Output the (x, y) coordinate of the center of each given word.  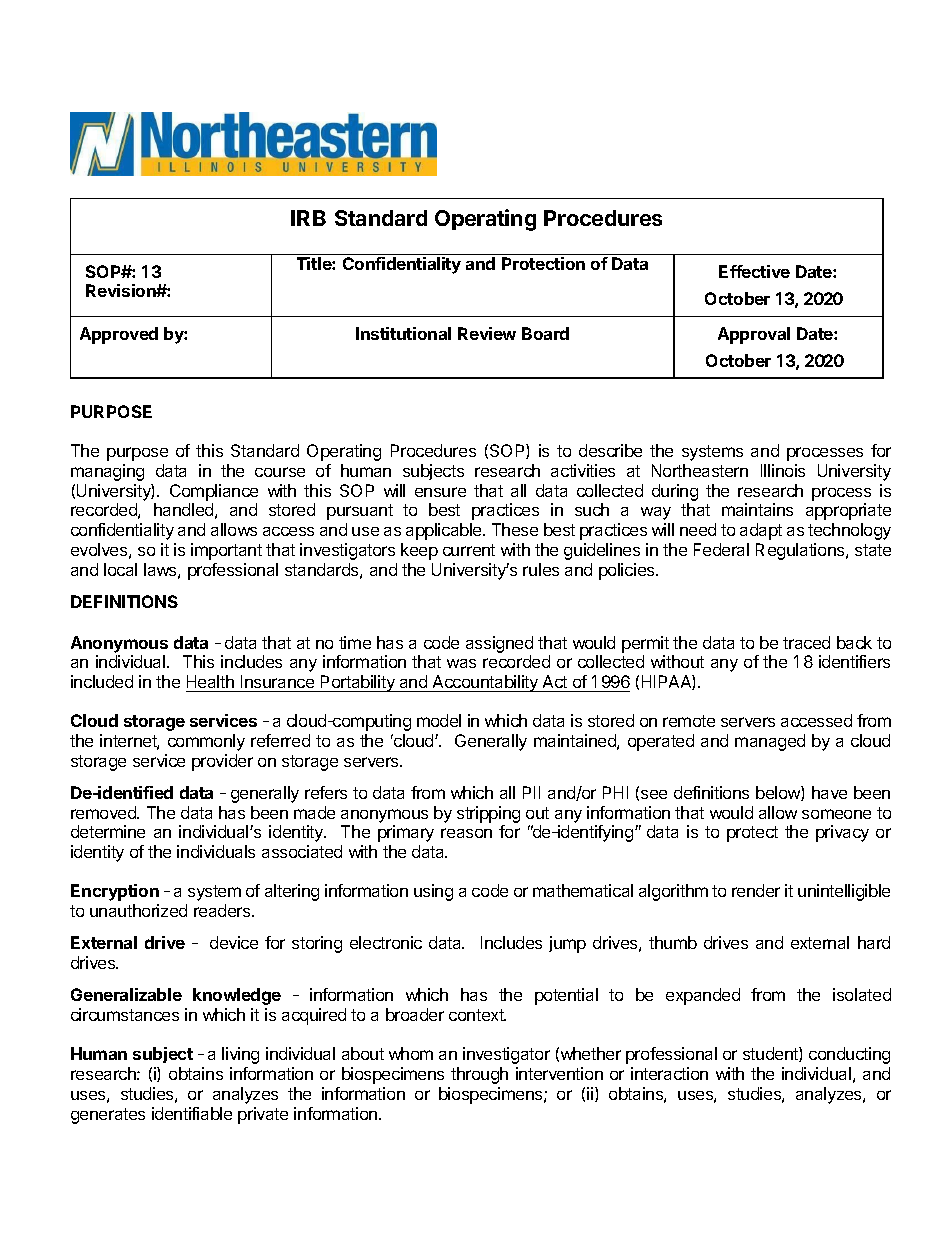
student (771, 1054)
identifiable (192, 1113)
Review (487, 333)
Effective (754, 271)
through (479, 1075)
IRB (308, 218)
